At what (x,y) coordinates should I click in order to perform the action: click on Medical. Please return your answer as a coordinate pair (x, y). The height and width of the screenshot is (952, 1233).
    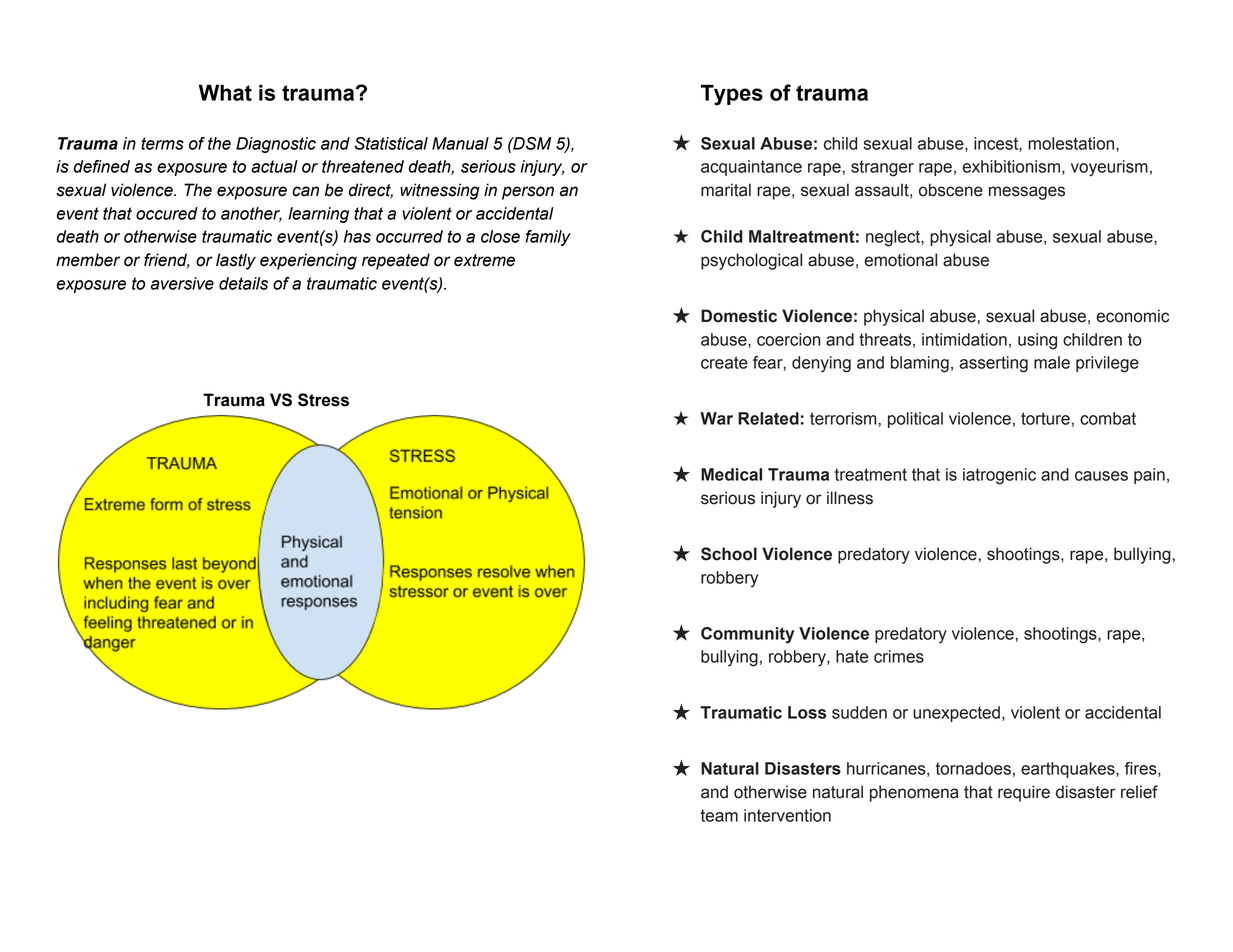
    Looking at the image, I should click on (731, 474).
